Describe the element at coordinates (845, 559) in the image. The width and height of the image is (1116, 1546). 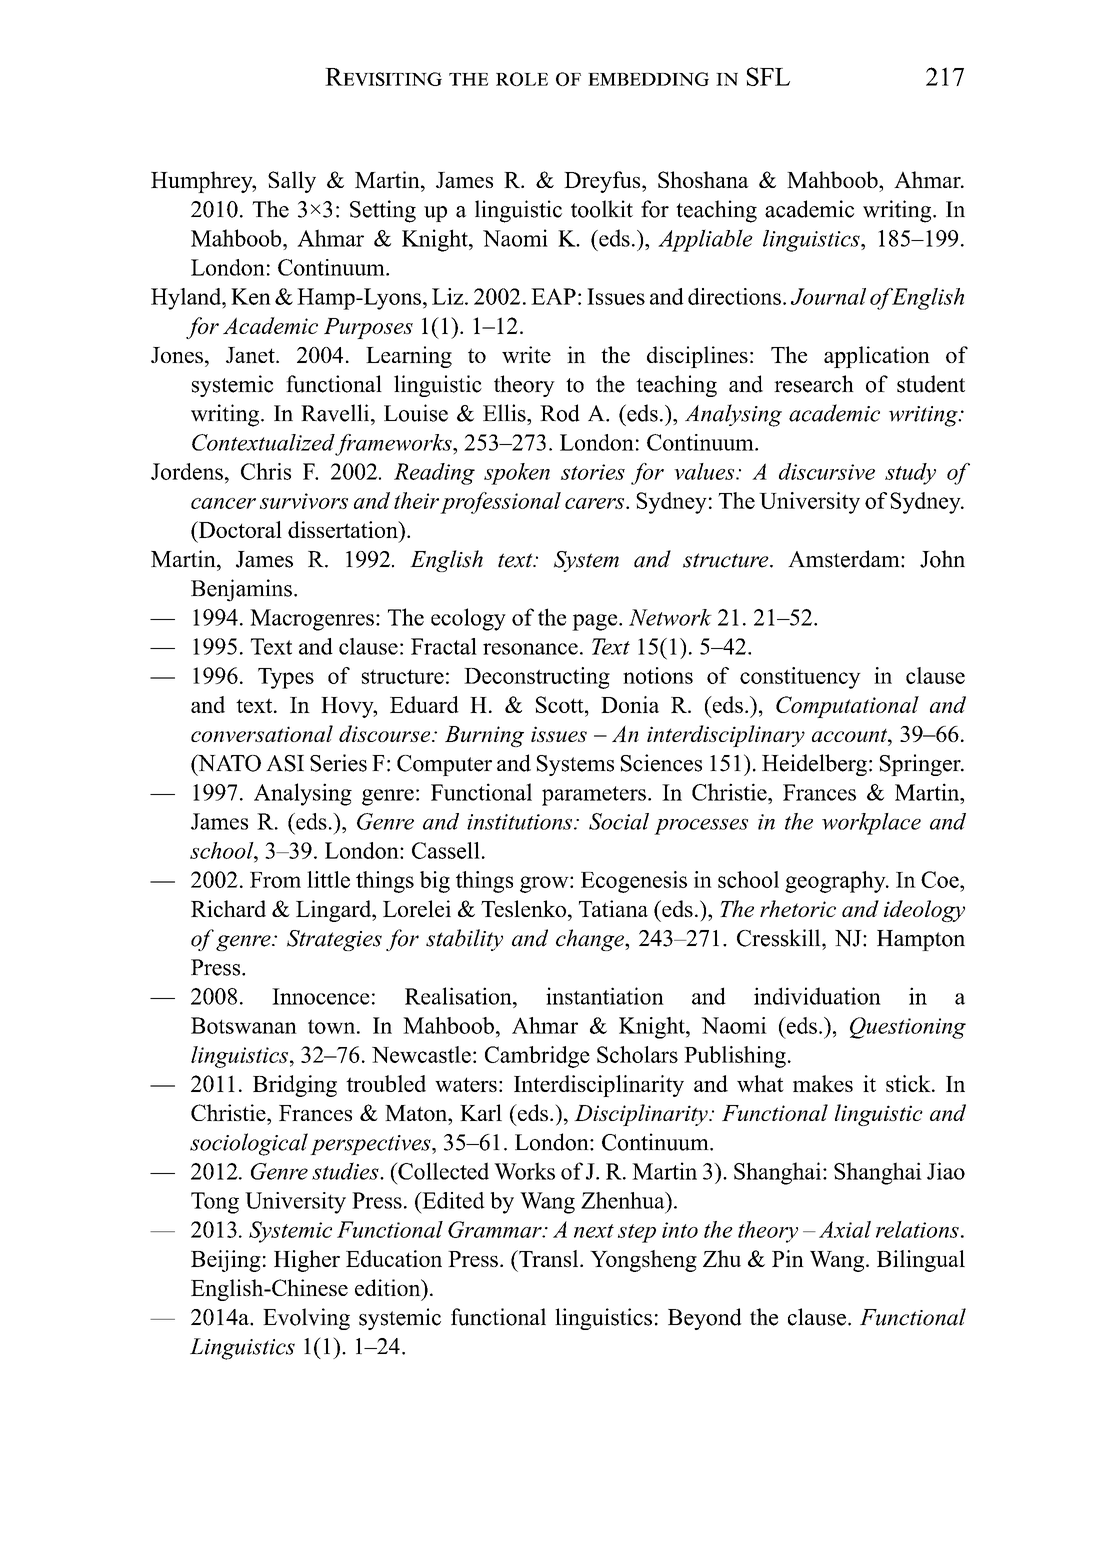
I see `Amsterdam` at that location.
